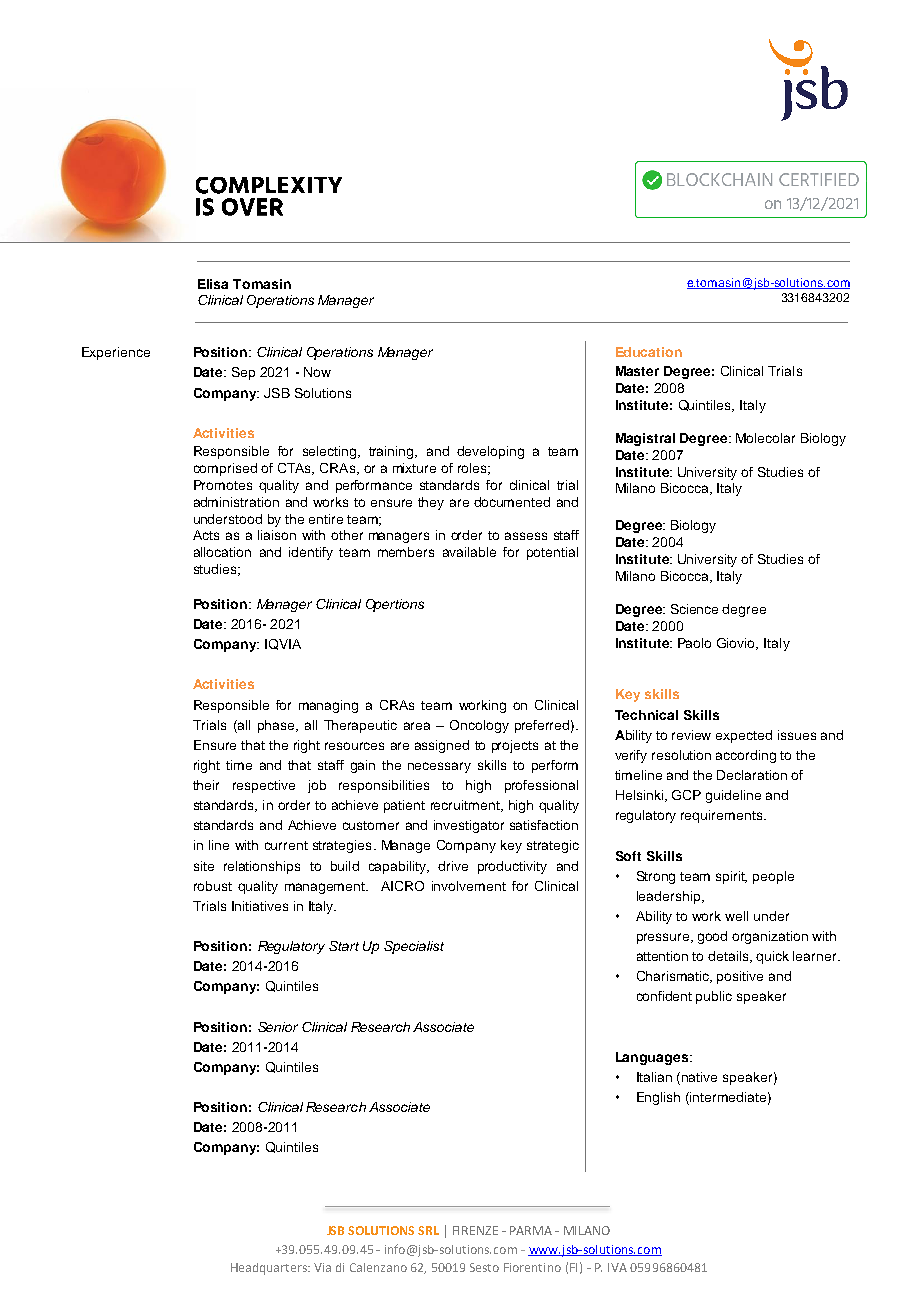 This screenshot has width=924, height=1307. What do you see at coordinates (475, 1230) in the screenshot?
I see `FIRENZE` at bounding box center [475, 1230].
